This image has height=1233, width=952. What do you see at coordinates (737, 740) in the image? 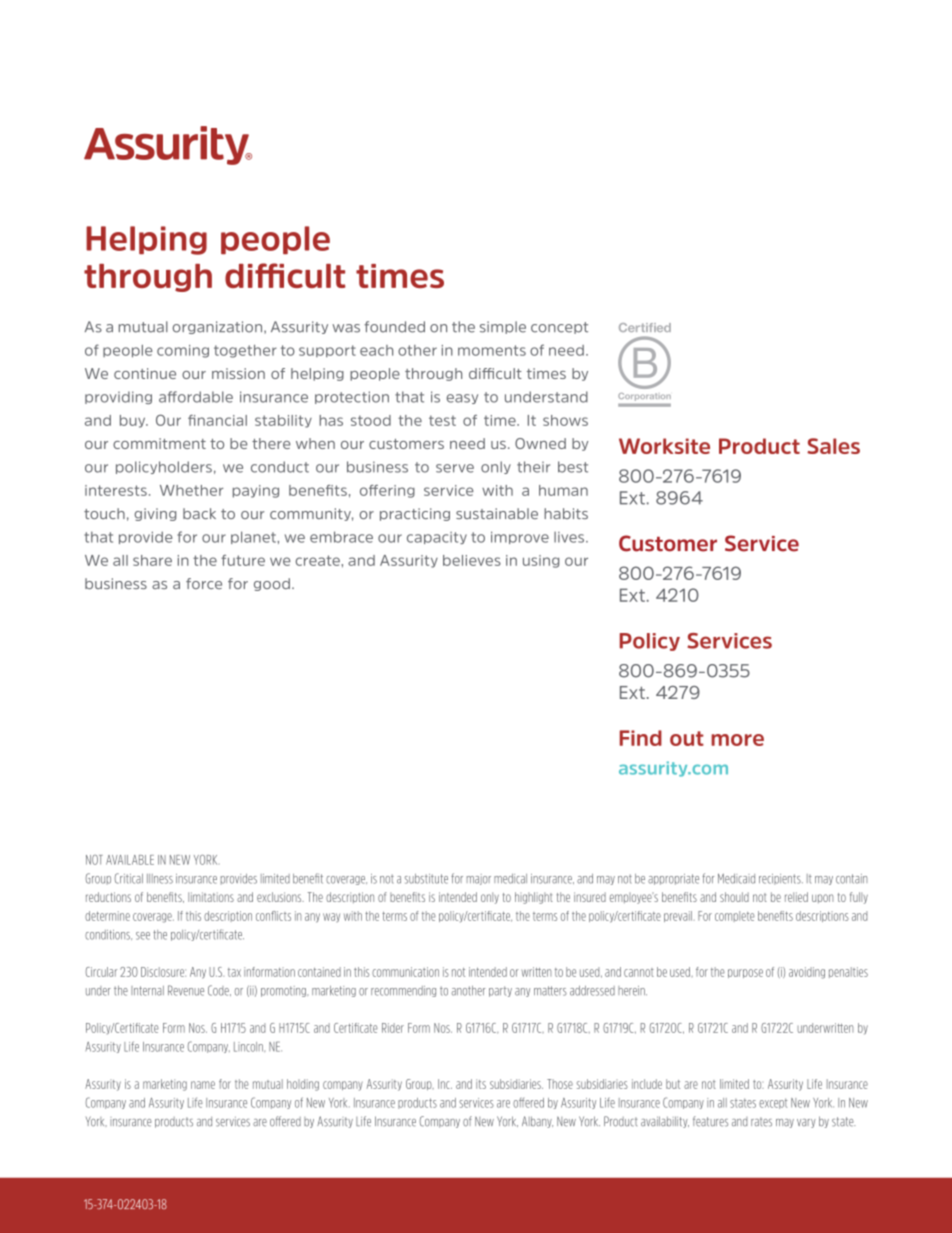
I see `more` at bounding box center [737, 740].
